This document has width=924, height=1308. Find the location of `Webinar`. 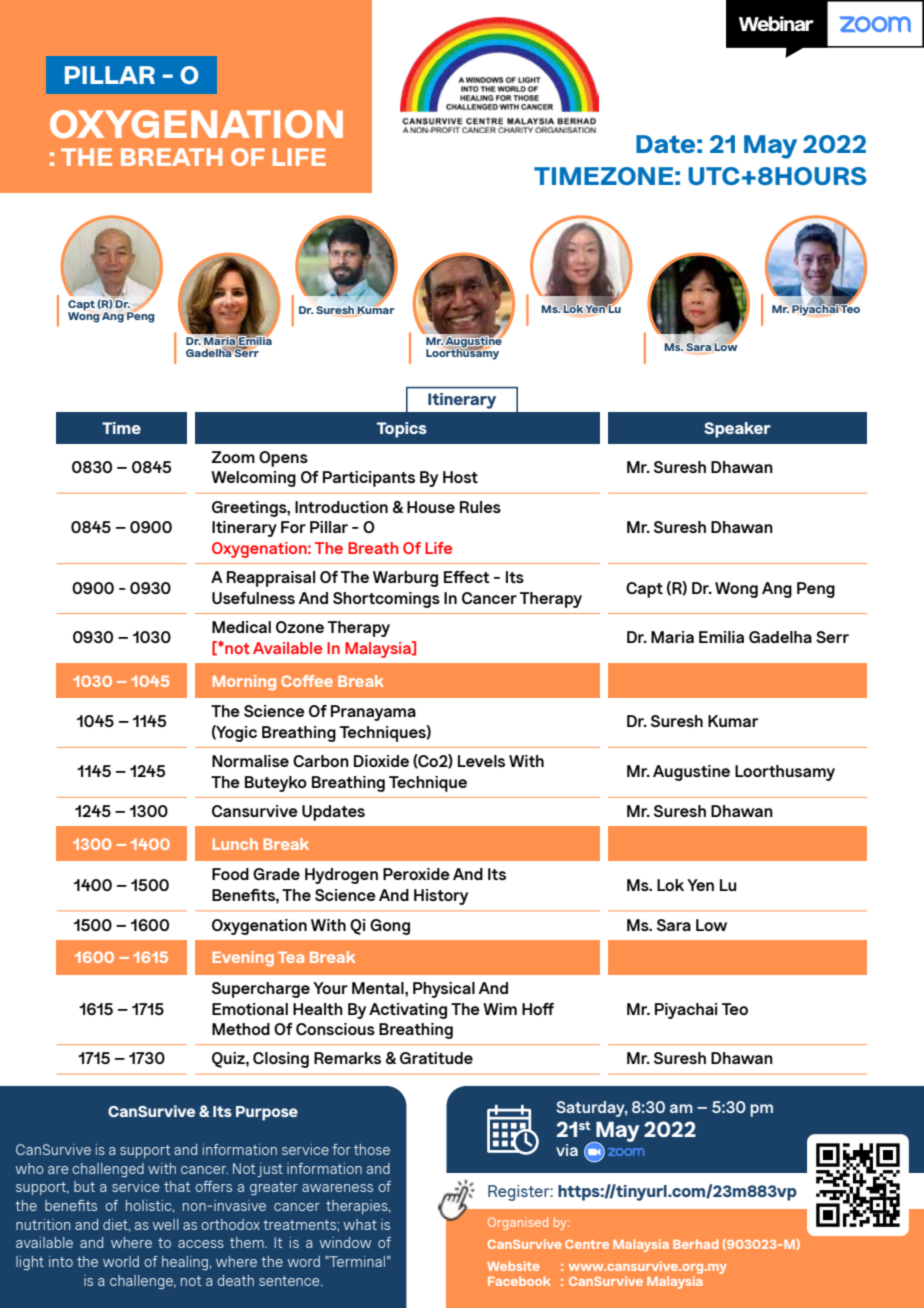

Webinar is located at coordinates (776, 23).
